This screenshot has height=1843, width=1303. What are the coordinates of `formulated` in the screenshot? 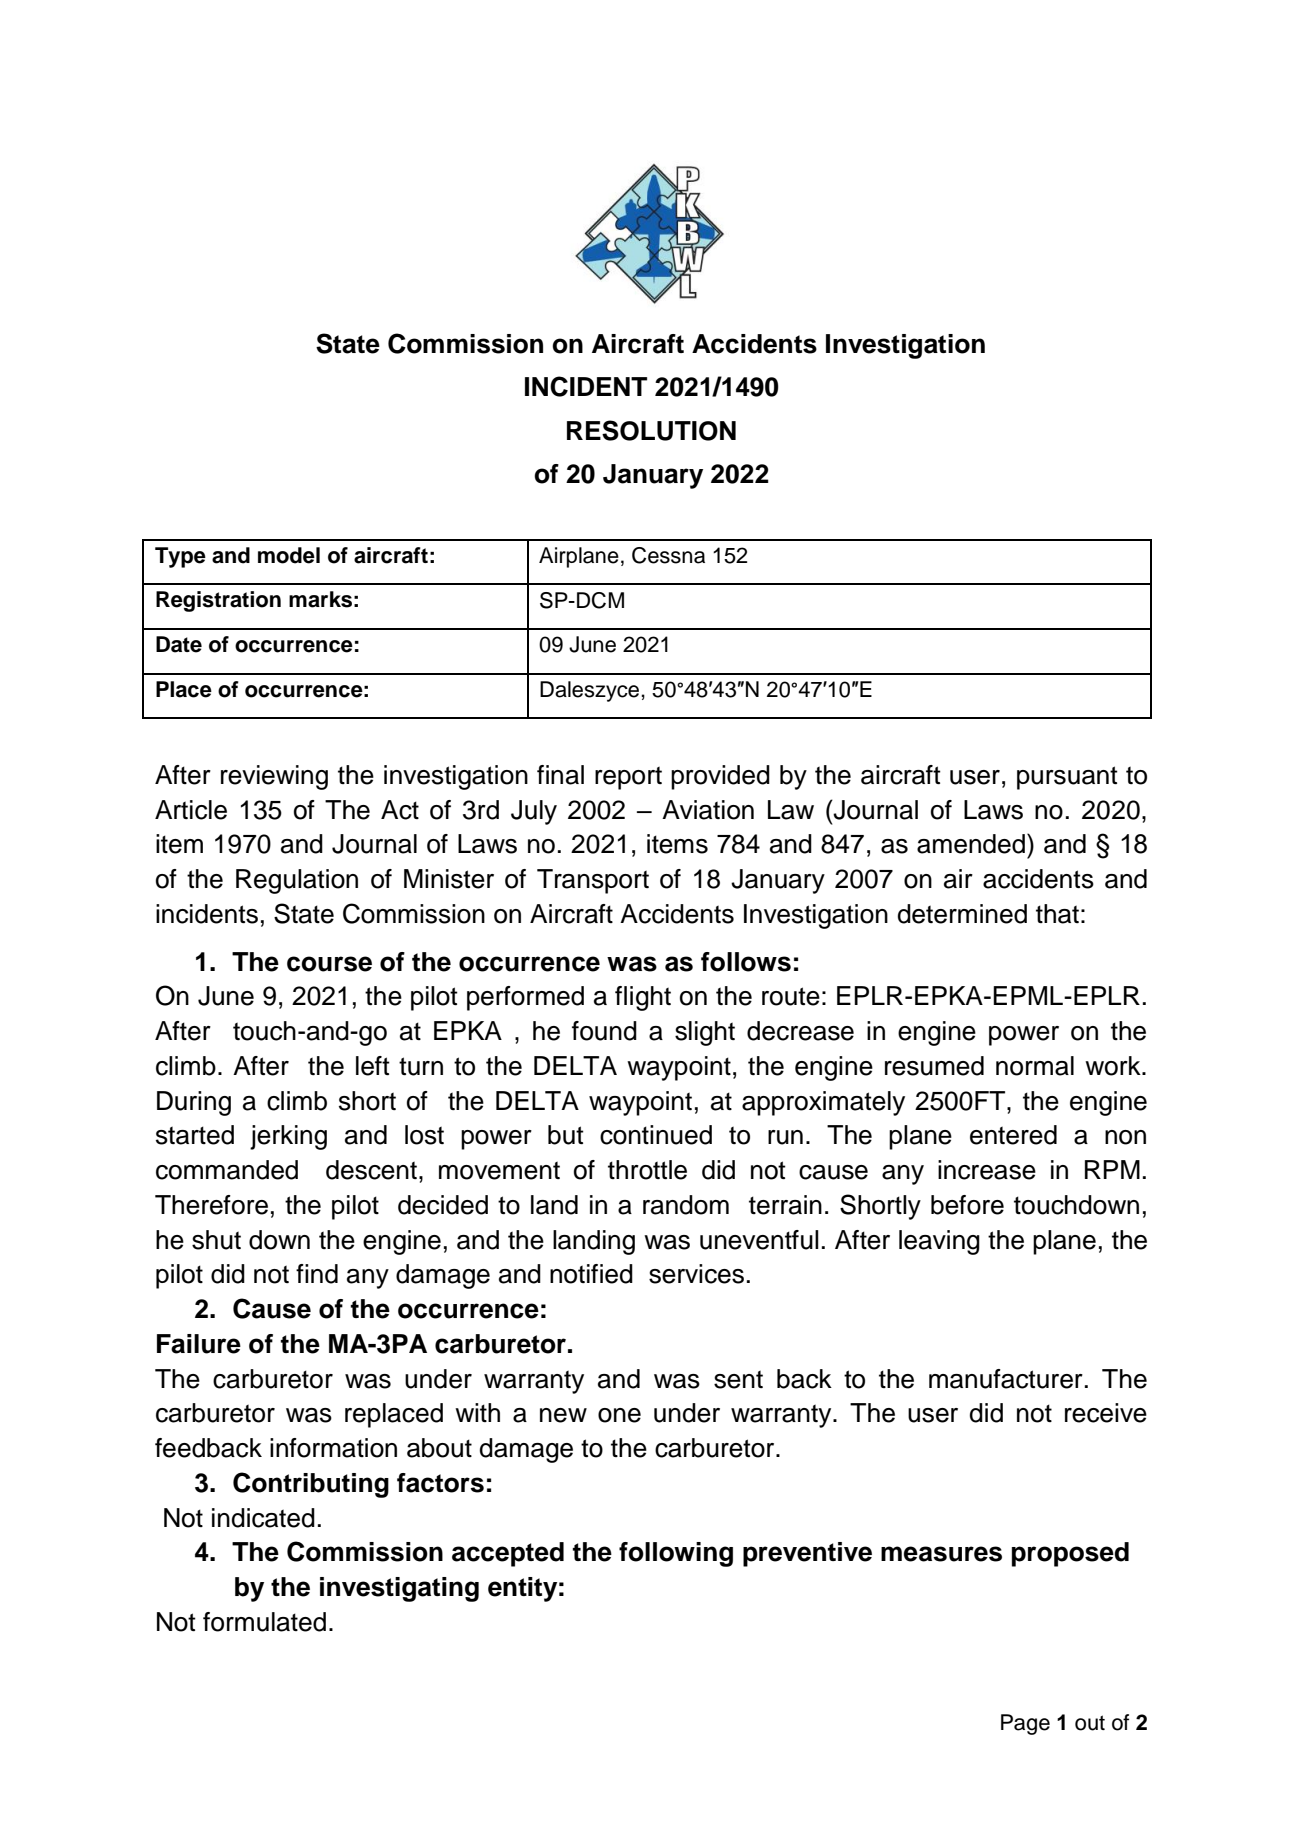 It's located at (264, 1622).
